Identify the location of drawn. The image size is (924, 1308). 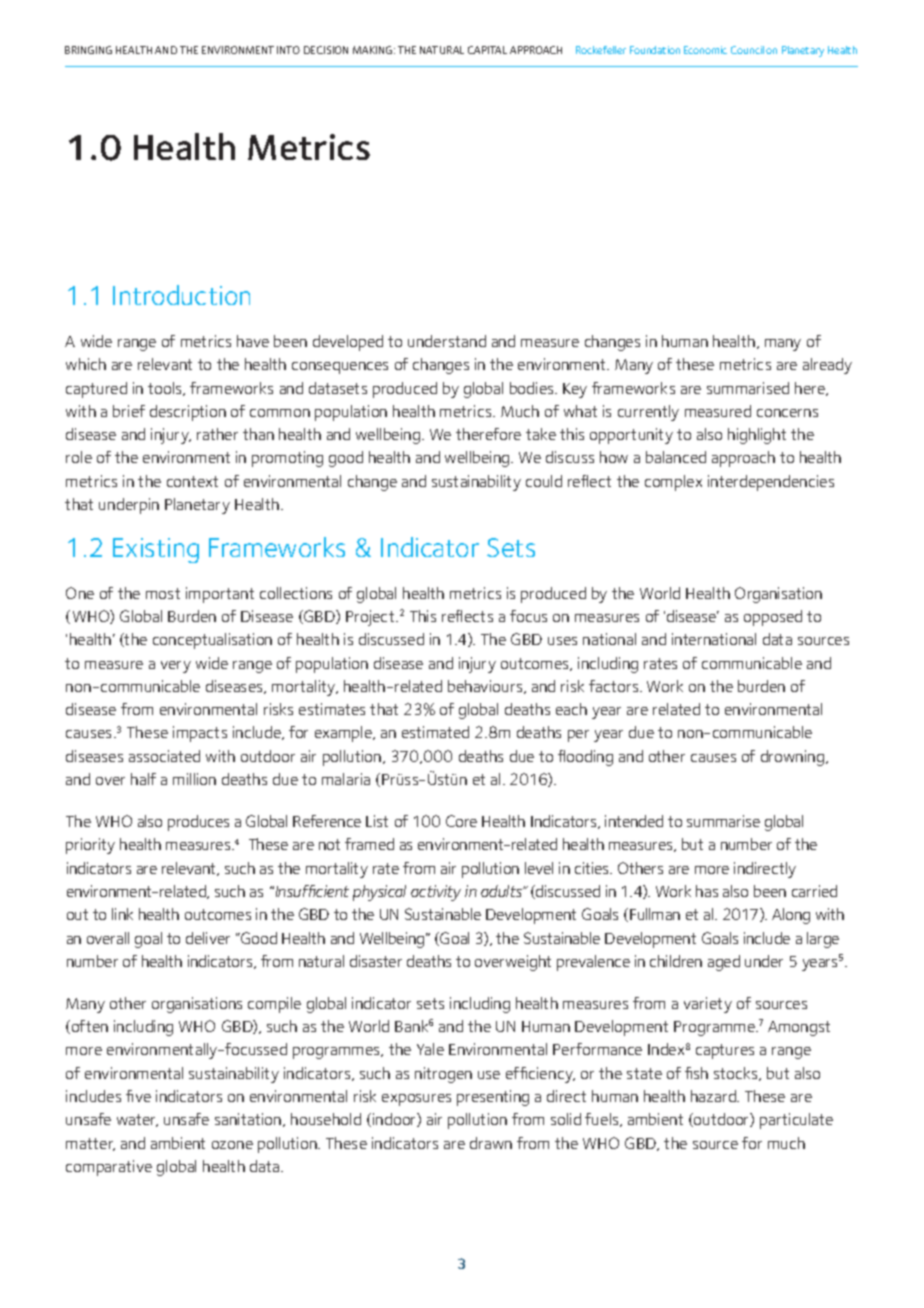
(491, 1143).
